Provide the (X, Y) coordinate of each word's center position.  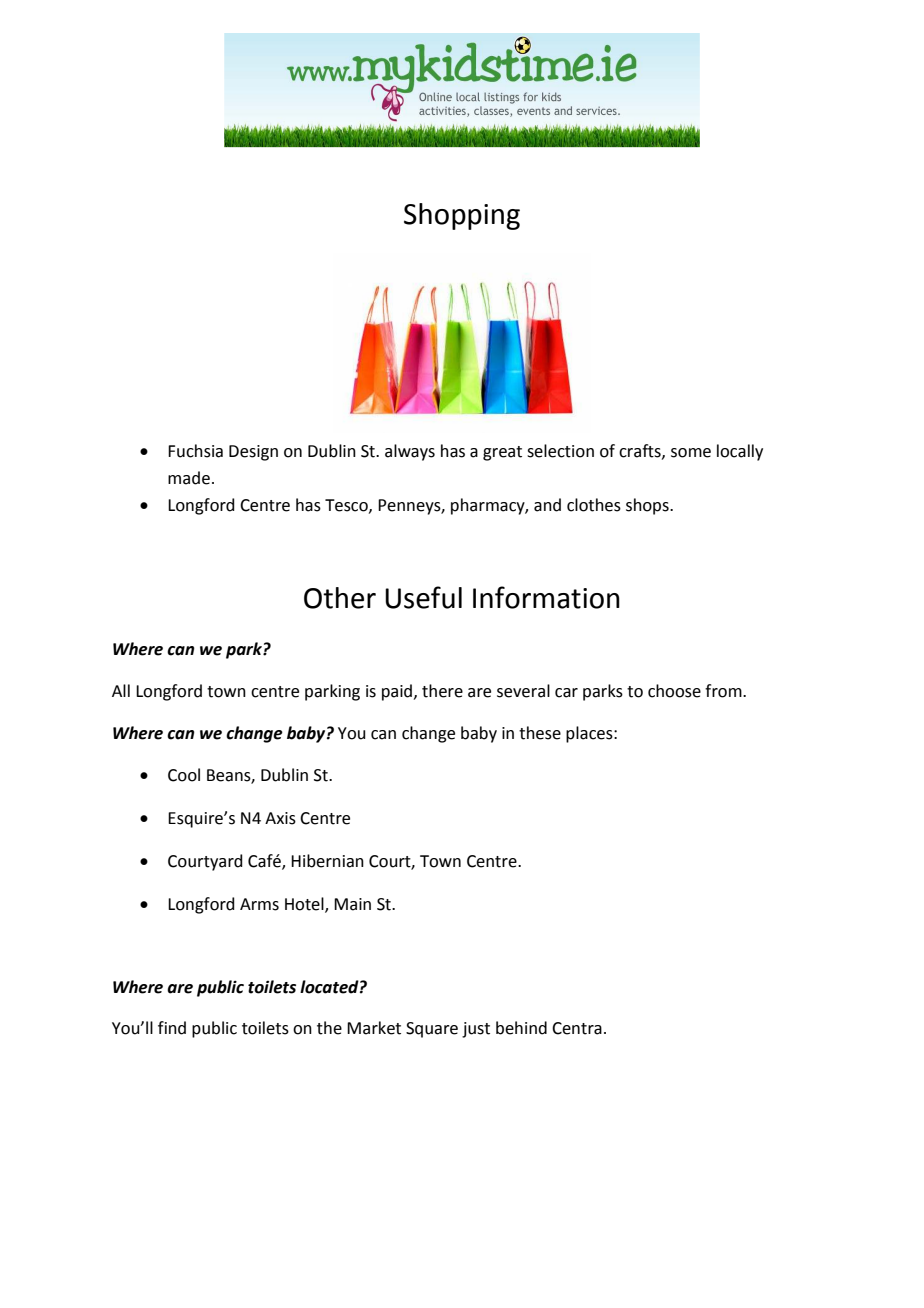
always (410, 452)
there (442, 691)
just (476, 1030)
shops (648, 506)
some (691, 453)
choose (674, 691)
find (172, 1028)
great (502, 453)
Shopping (462, 216)
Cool (184, 775)
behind (521, 1028)
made (189, 478)
